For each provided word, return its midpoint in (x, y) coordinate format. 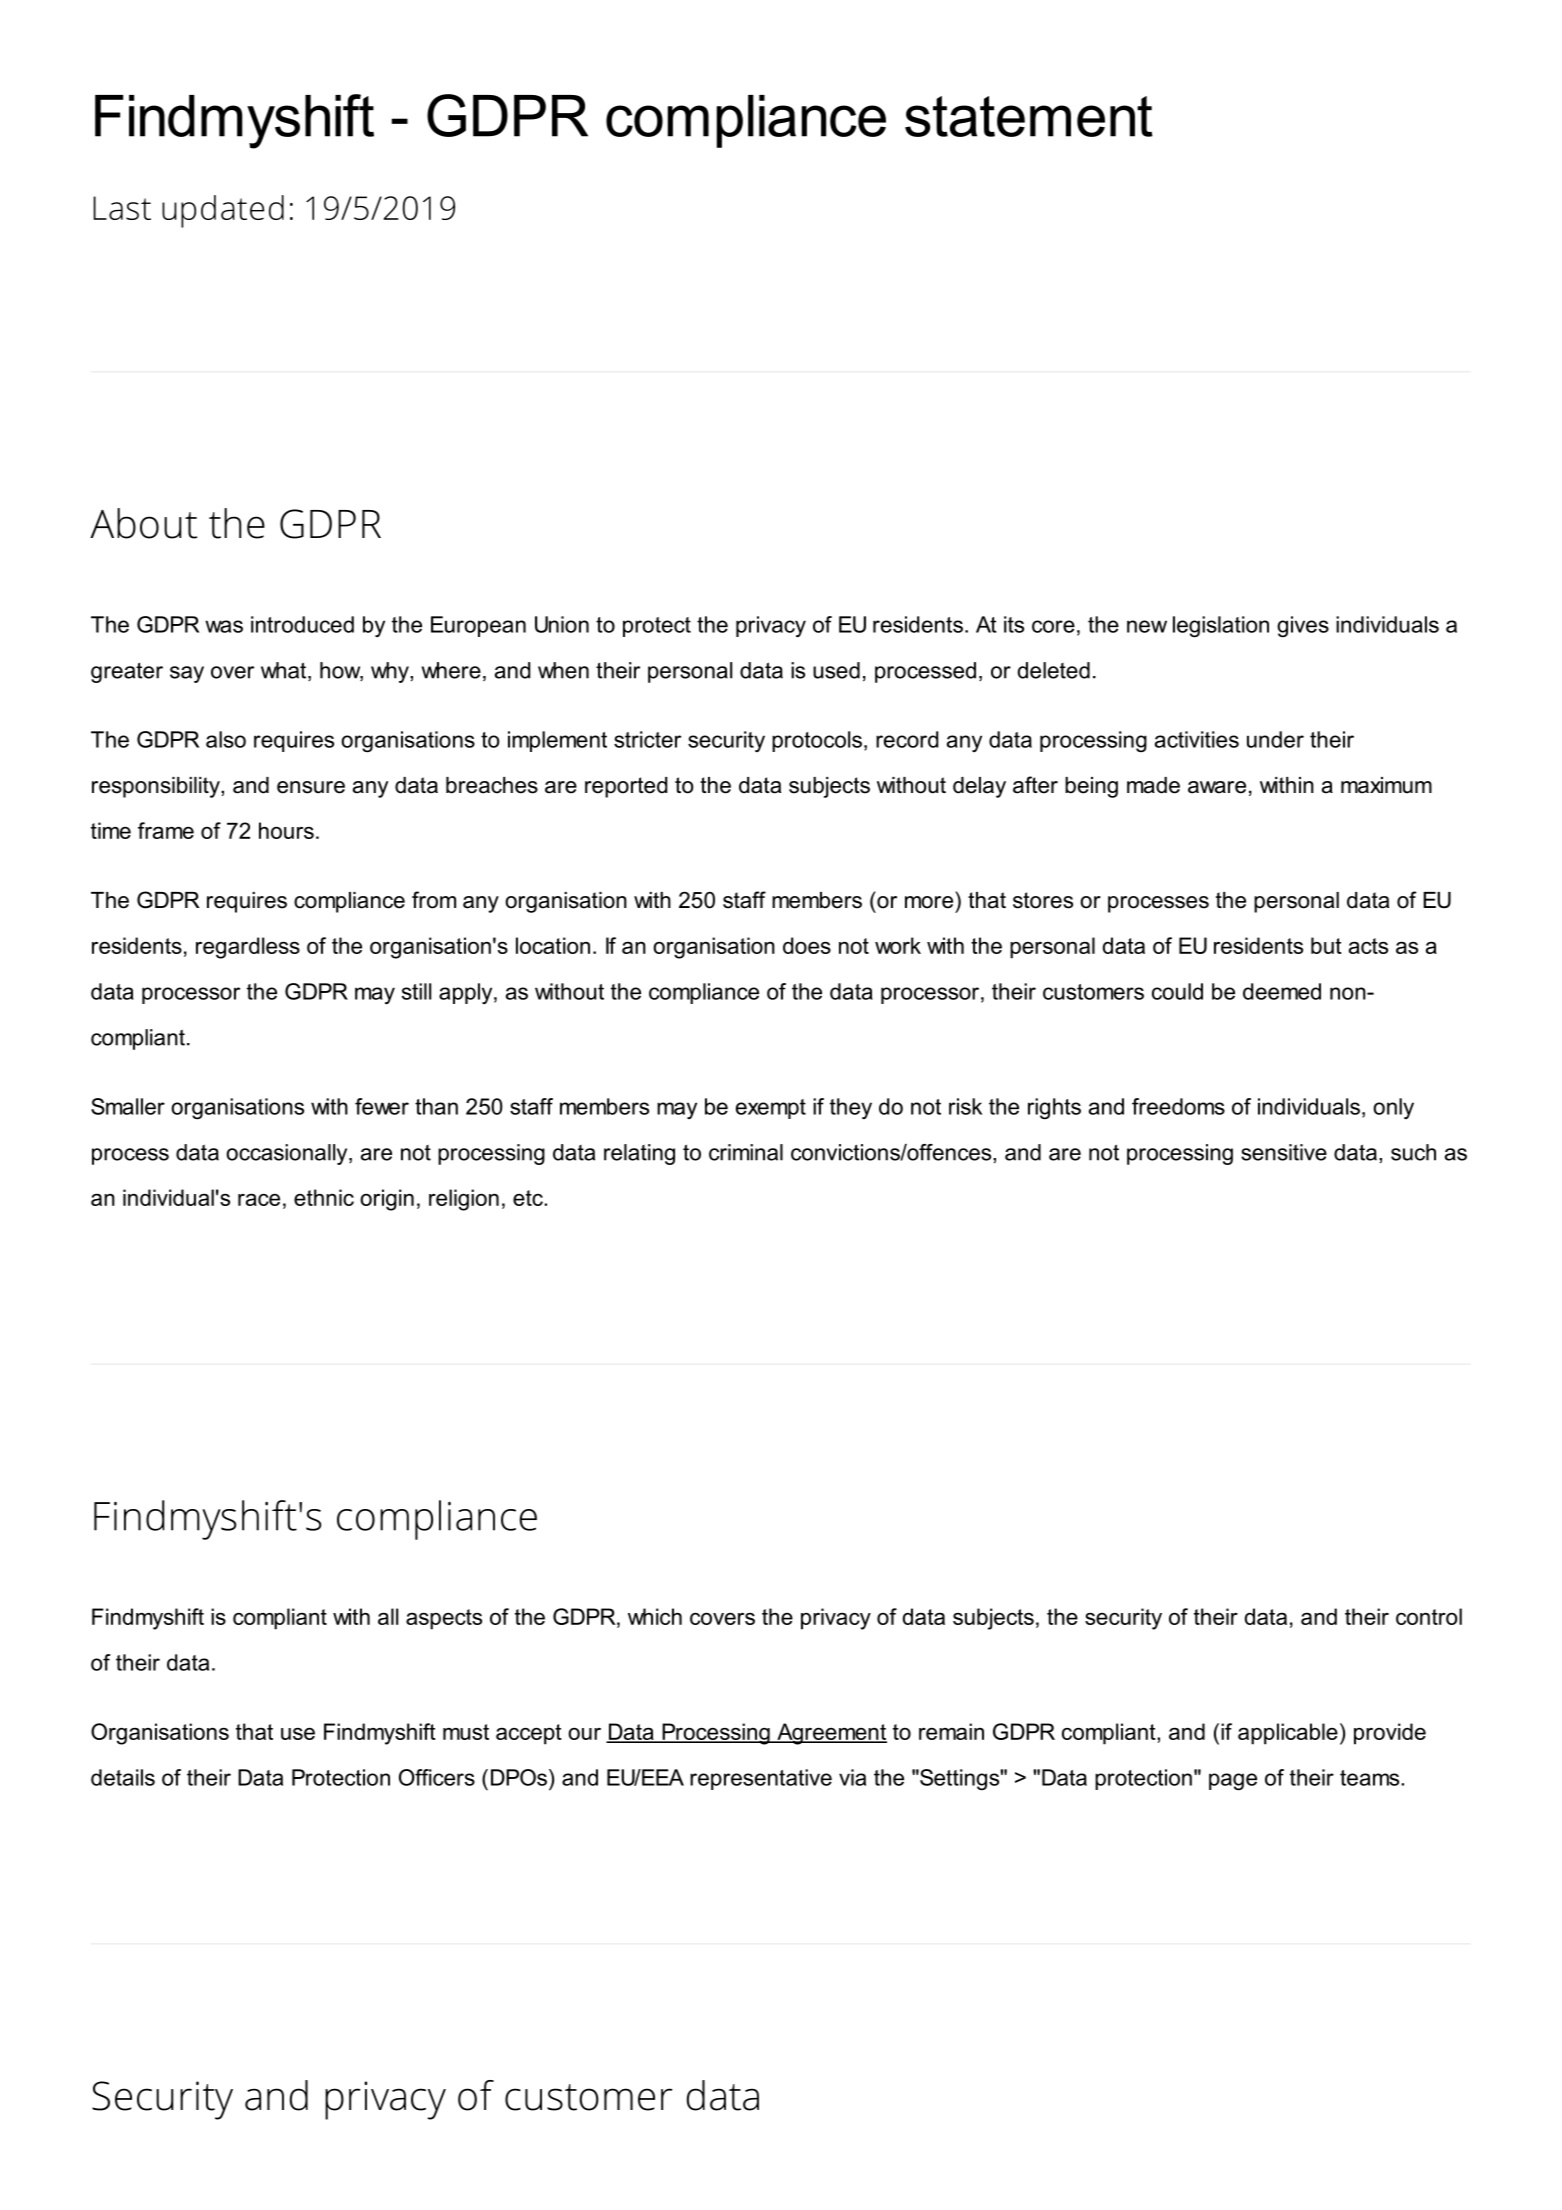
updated (223, 211)
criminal (746, 1152)
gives (1303, 627)
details (123, 1777)
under (1275, 739)
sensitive (1284, 1152)
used (836, 670)
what (285, 671)
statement (1029, 116)
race (259, 1199)
